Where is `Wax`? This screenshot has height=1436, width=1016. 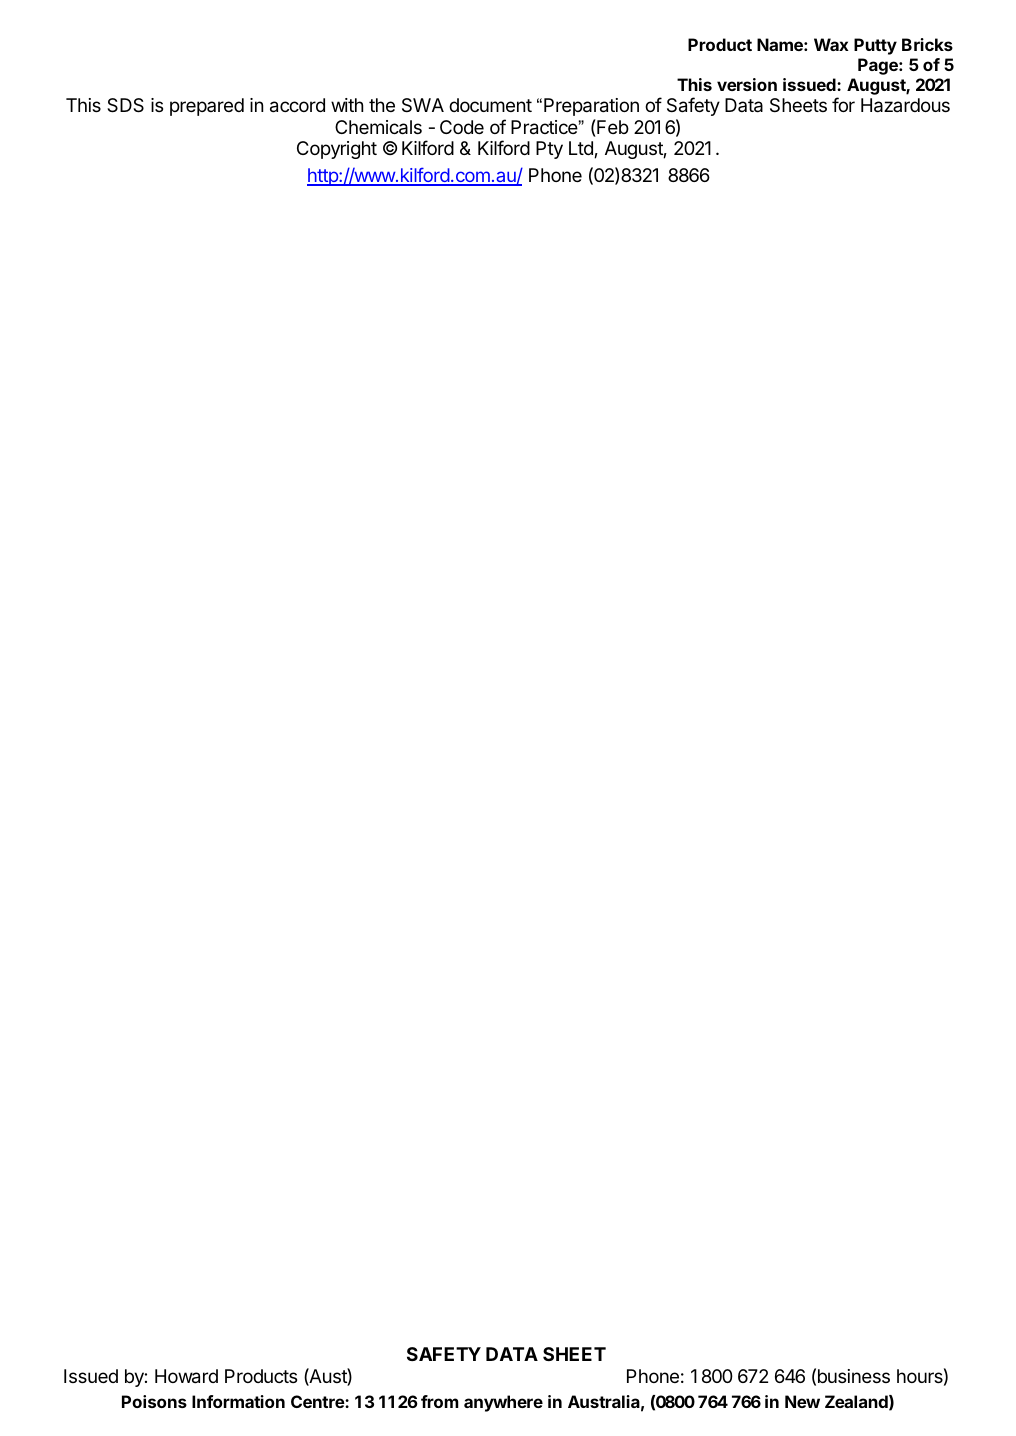
Wax is located at coordinates (831, 44).
